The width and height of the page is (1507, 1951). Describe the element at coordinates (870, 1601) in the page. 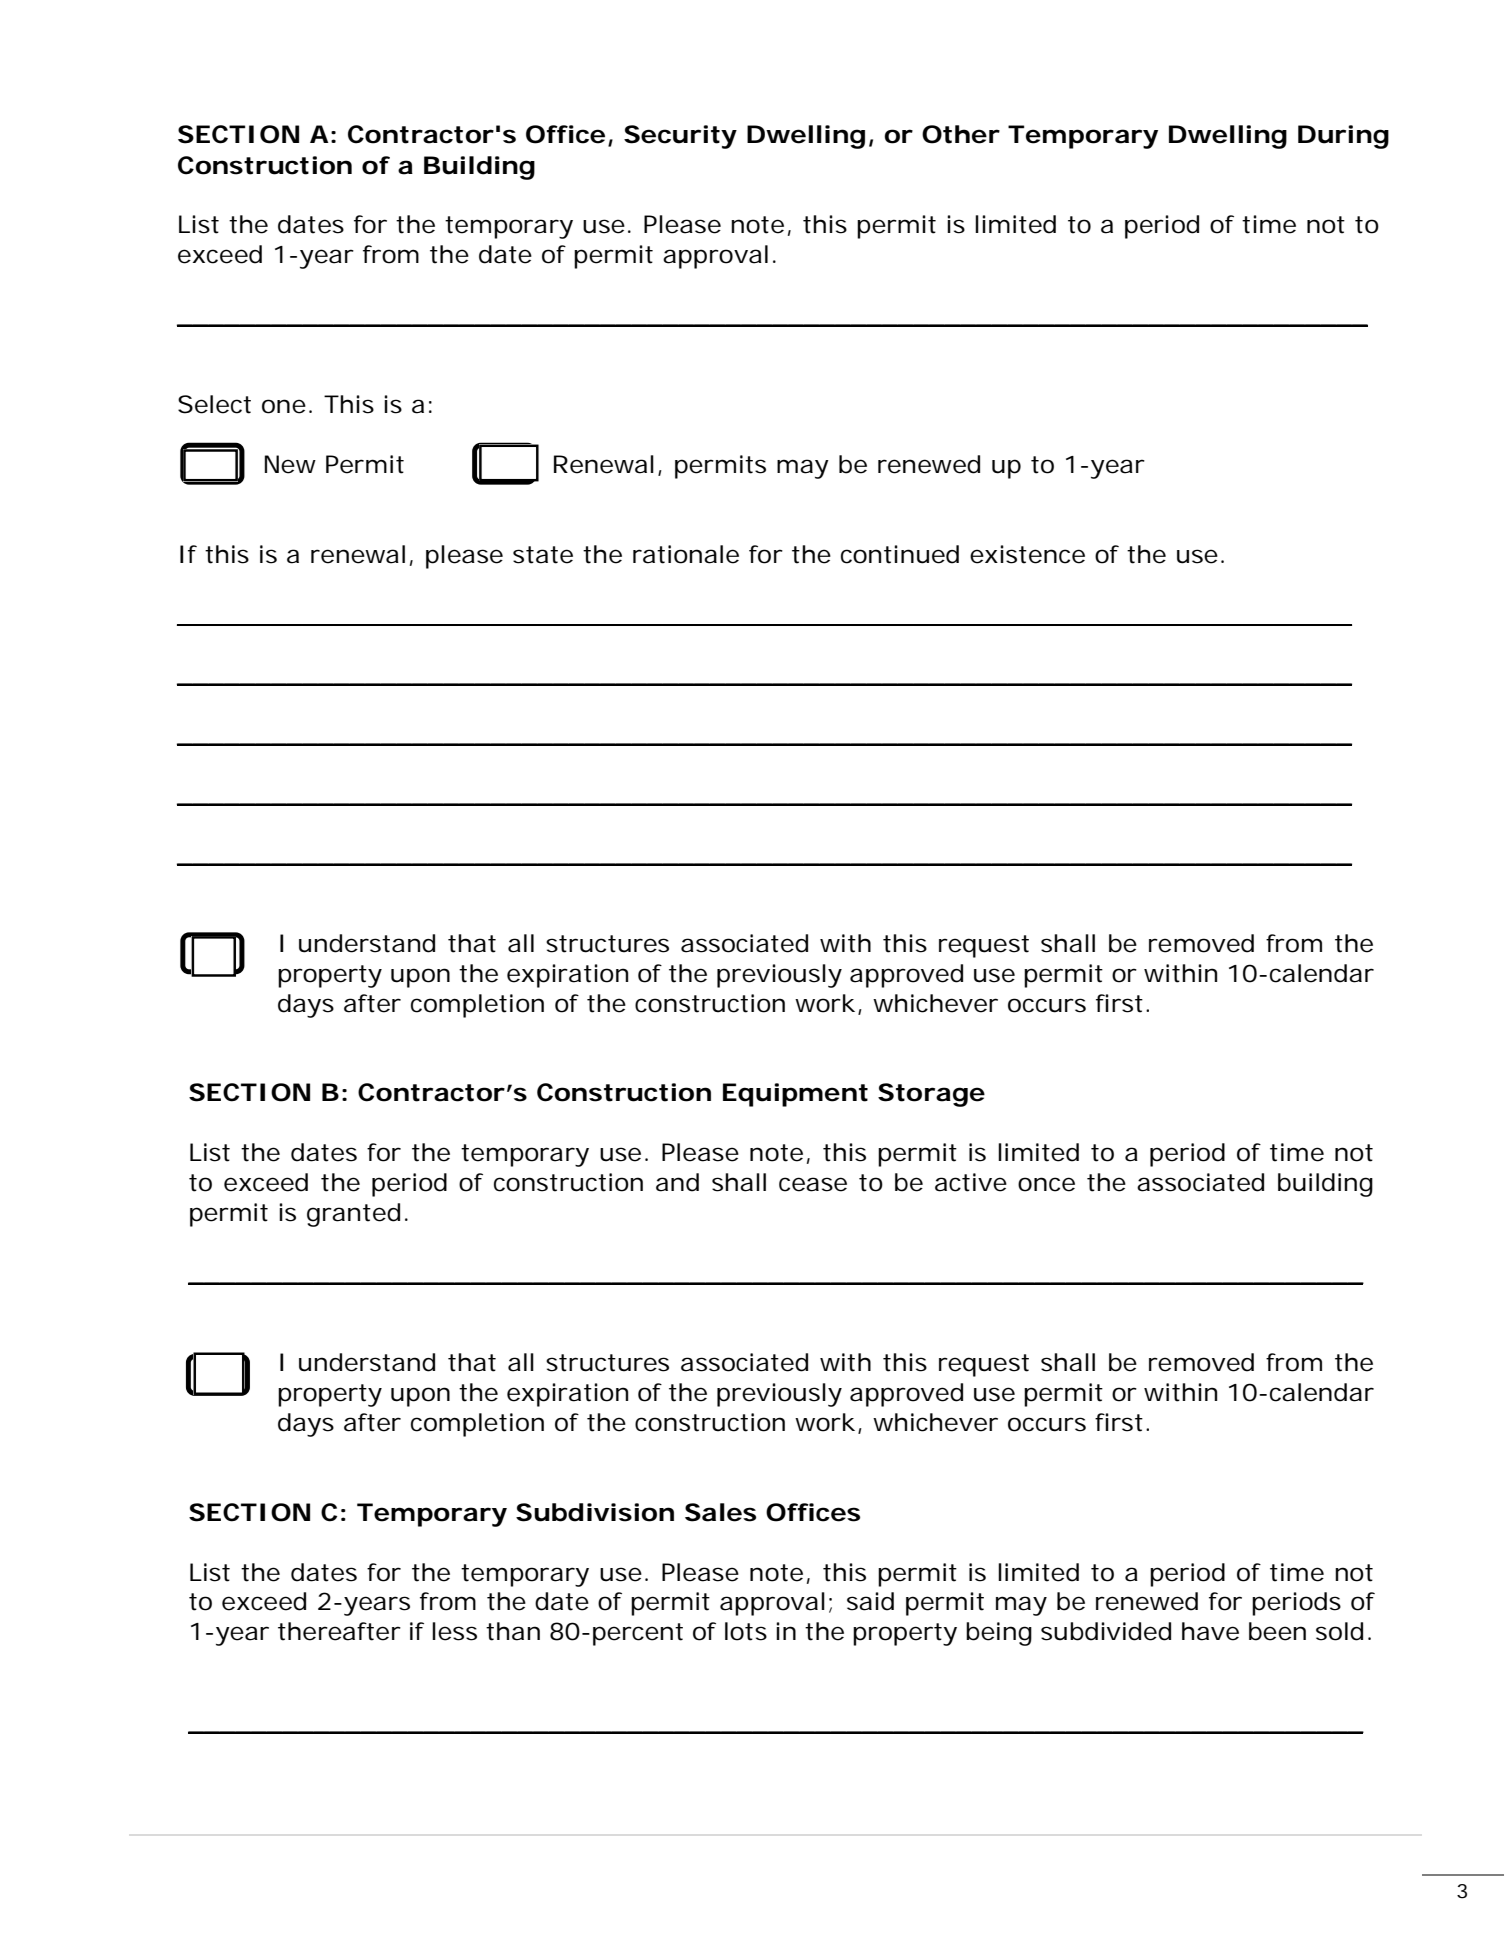

I see `said` at that location.
